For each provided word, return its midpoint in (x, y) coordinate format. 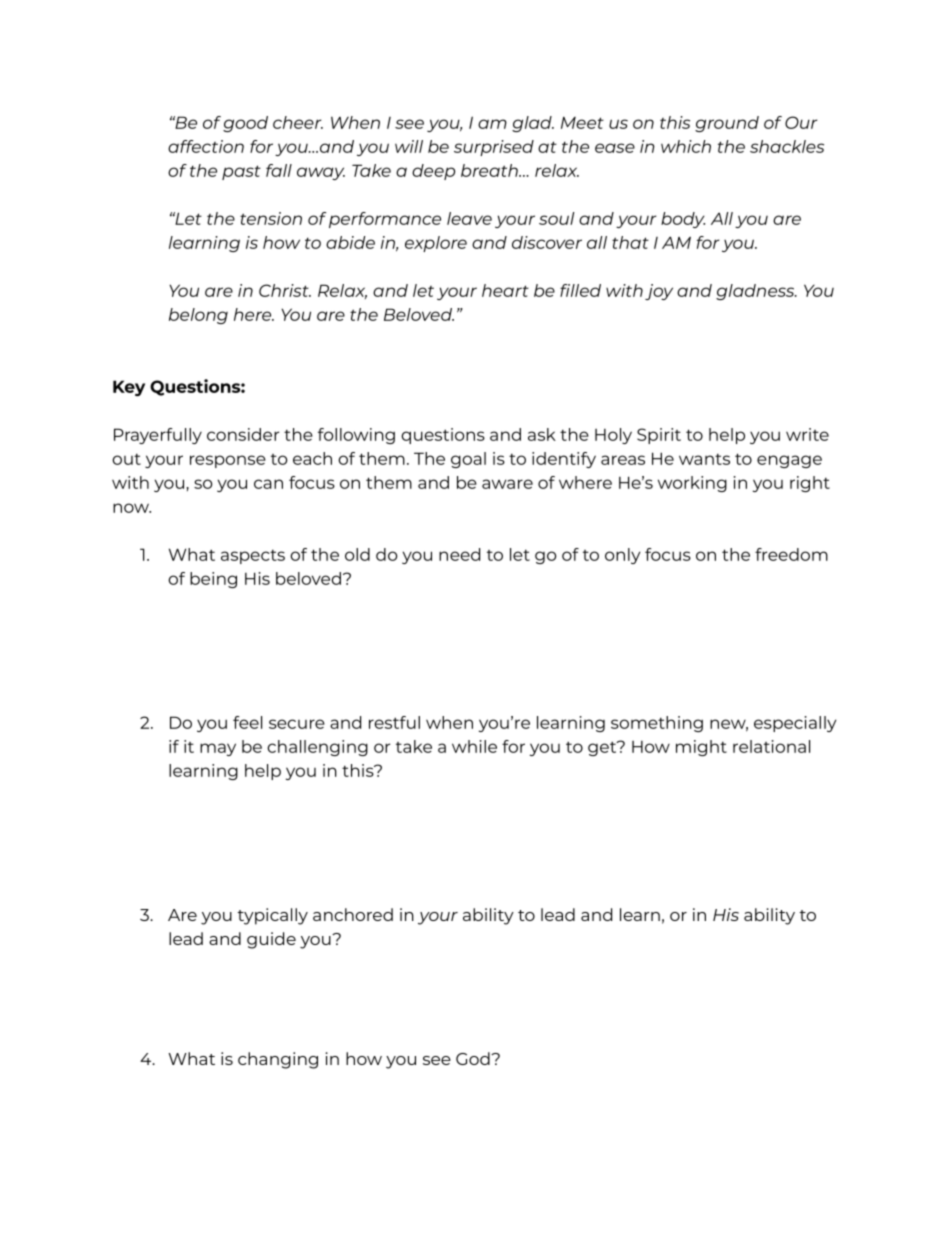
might (701, 748)
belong (198, 316)
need (459, 554)
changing (278, 1060)
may (218, 749)
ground (727, 124)
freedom (791, 554)
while (474, 746)
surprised (494, 148)
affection (206, 146)
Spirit (659, 436)
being (213, 580)
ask (542, 434)
